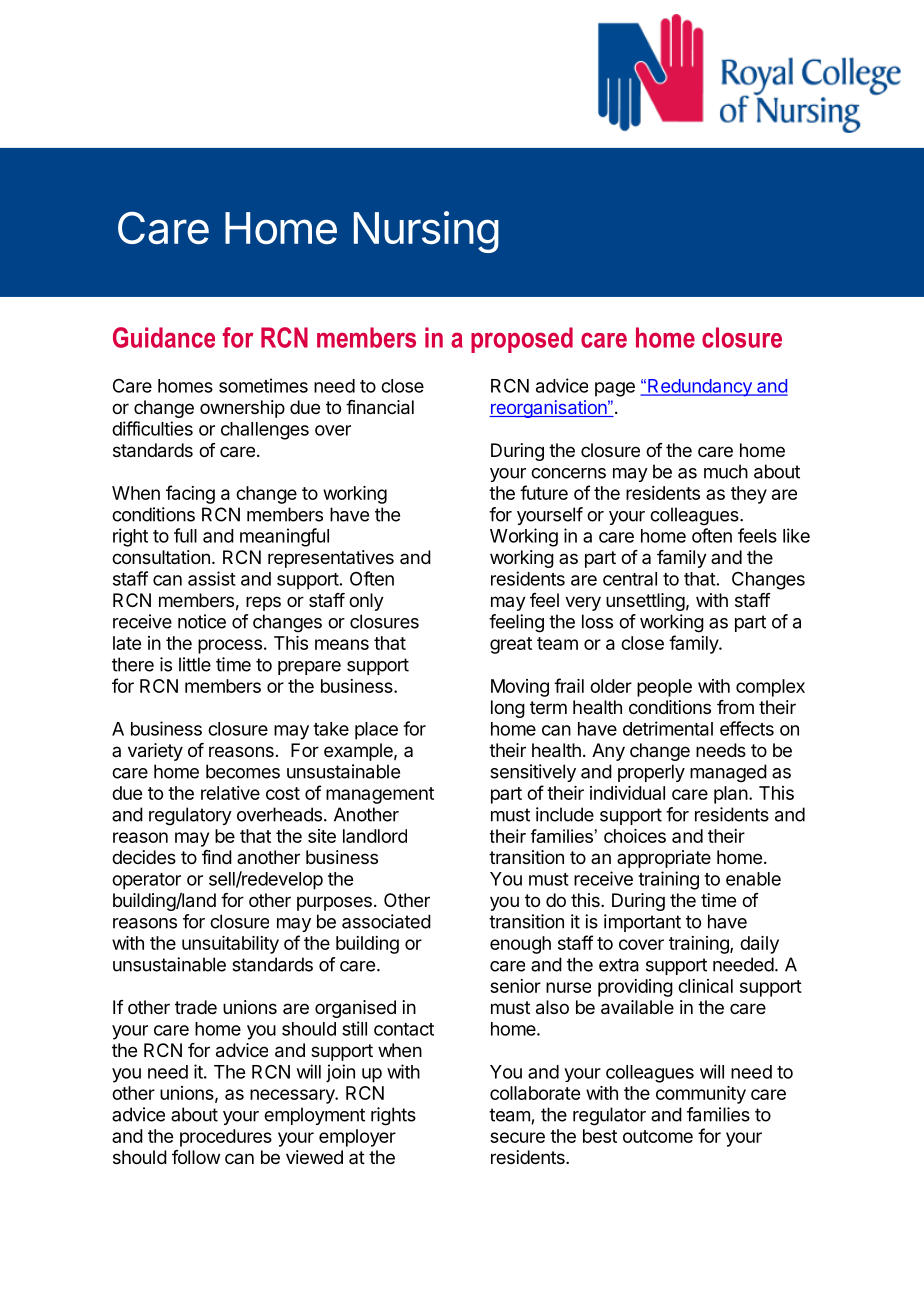 The image size is (924, 1307). Describe the element at coordinates (520, 945) in the image. I see `enough` at that location.
